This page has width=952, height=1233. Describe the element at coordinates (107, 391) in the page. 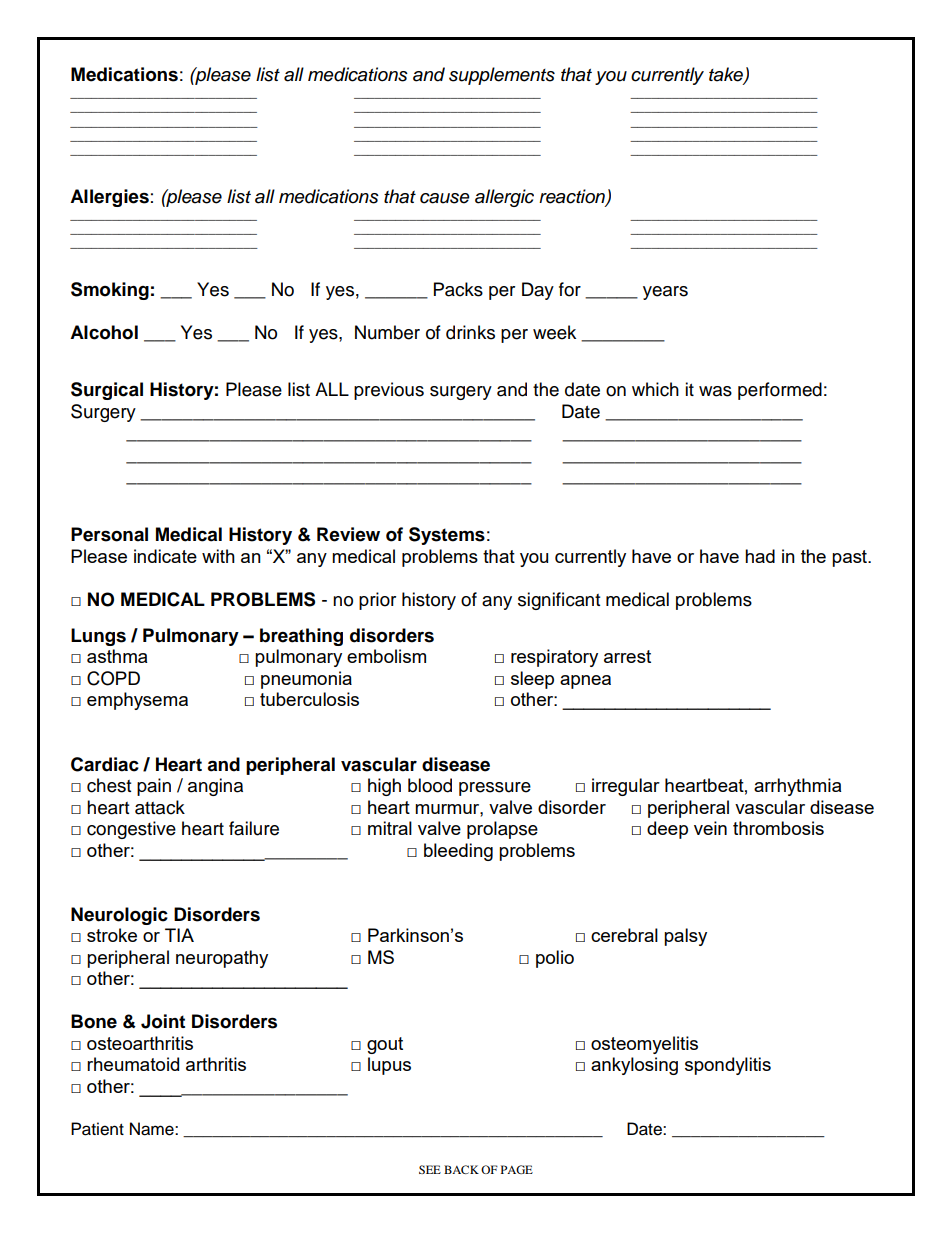

I see `Surgical` at that location.
